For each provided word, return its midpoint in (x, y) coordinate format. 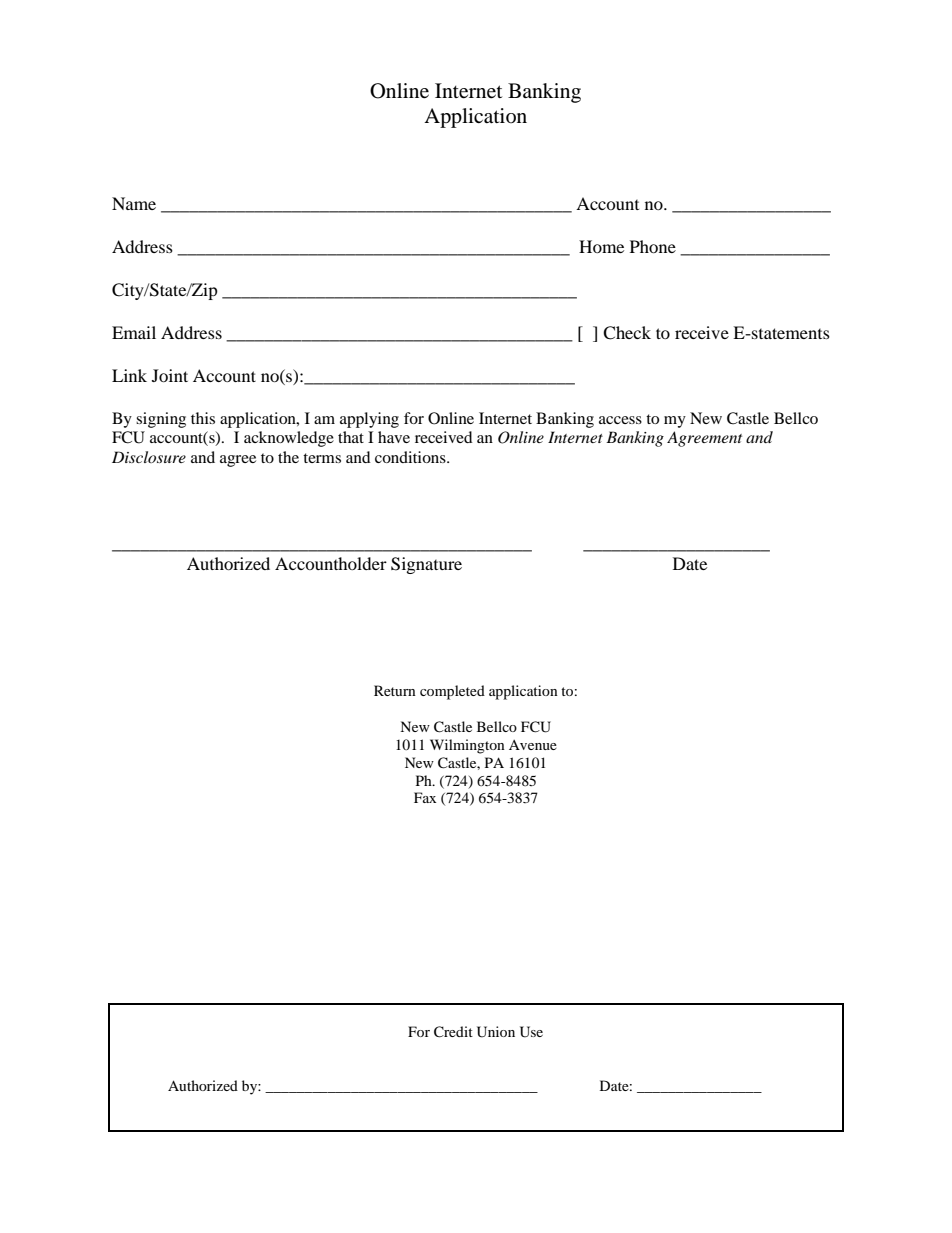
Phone (653, 246)
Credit (453, 1032)
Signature (426, 565)
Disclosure (149, 457)
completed (452, 692)
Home (601, 246)
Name (134, 203)
